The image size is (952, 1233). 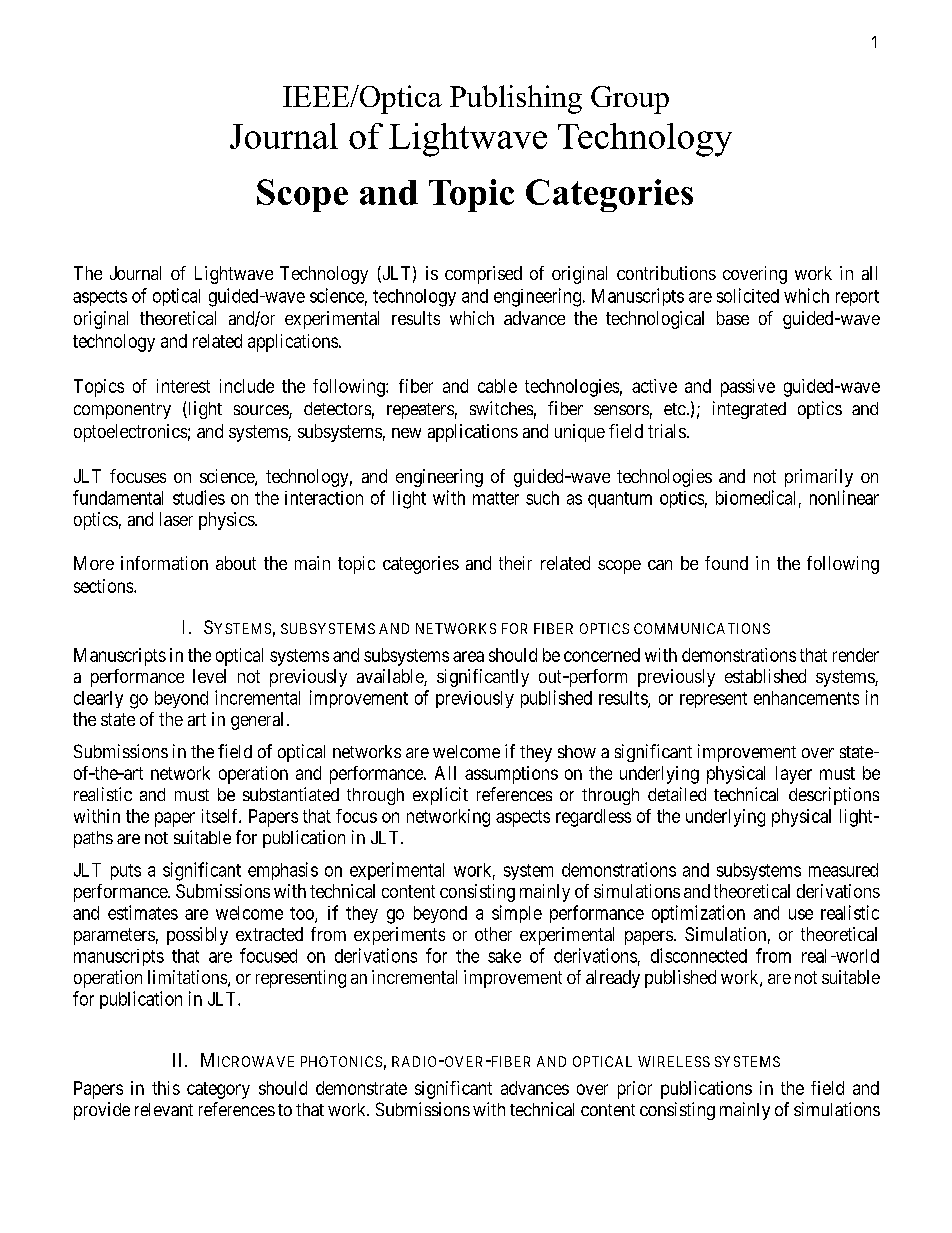 I want to click on base, so click(x=733, y=318).
